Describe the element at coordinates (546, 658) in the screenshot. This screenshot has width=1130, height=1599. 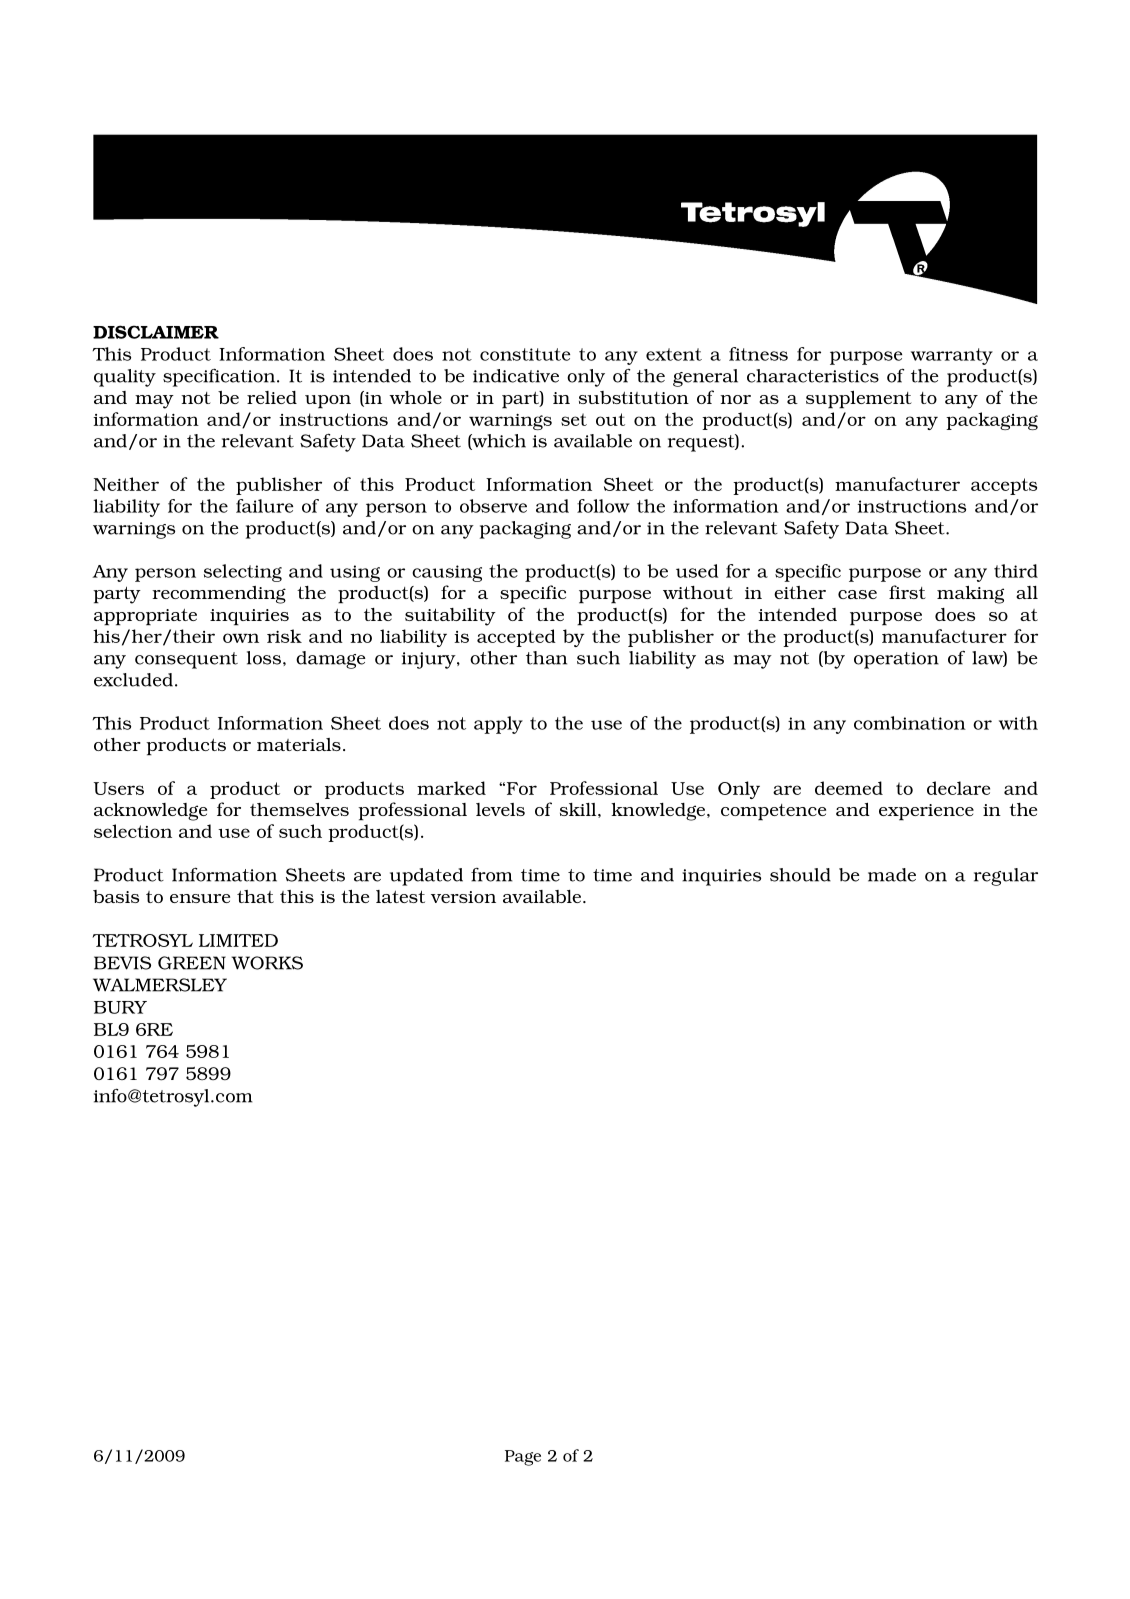
I see `than` at that location.
